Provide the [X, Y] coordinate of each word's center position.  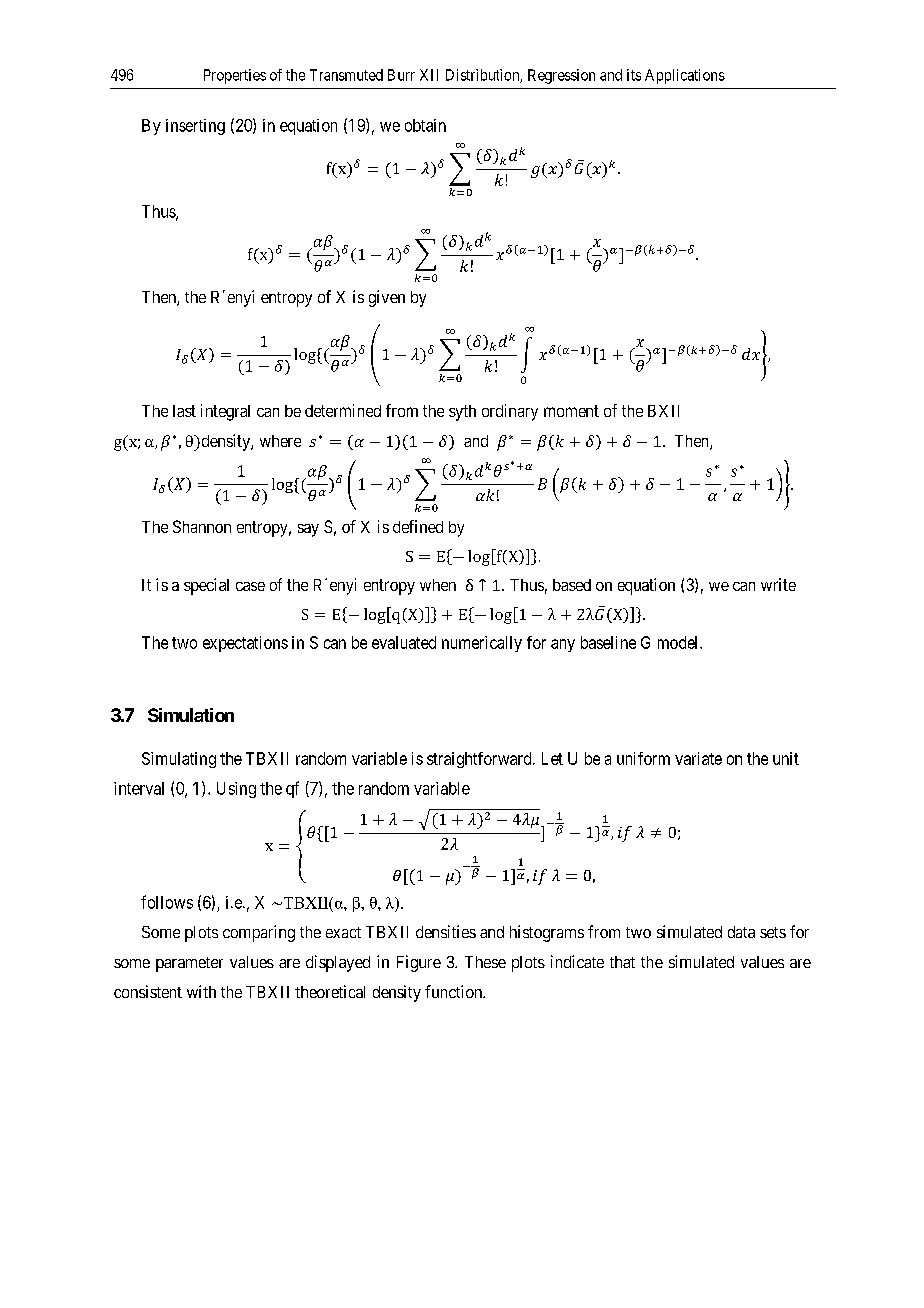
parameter [189, 964]
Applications [685, 76]
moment [571, 411]
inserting [195, 127]
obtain [425, 125]
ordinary [510, 412]
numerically [482, 644]
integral [225, 412]
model [679, 642]
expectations [245, 644]
